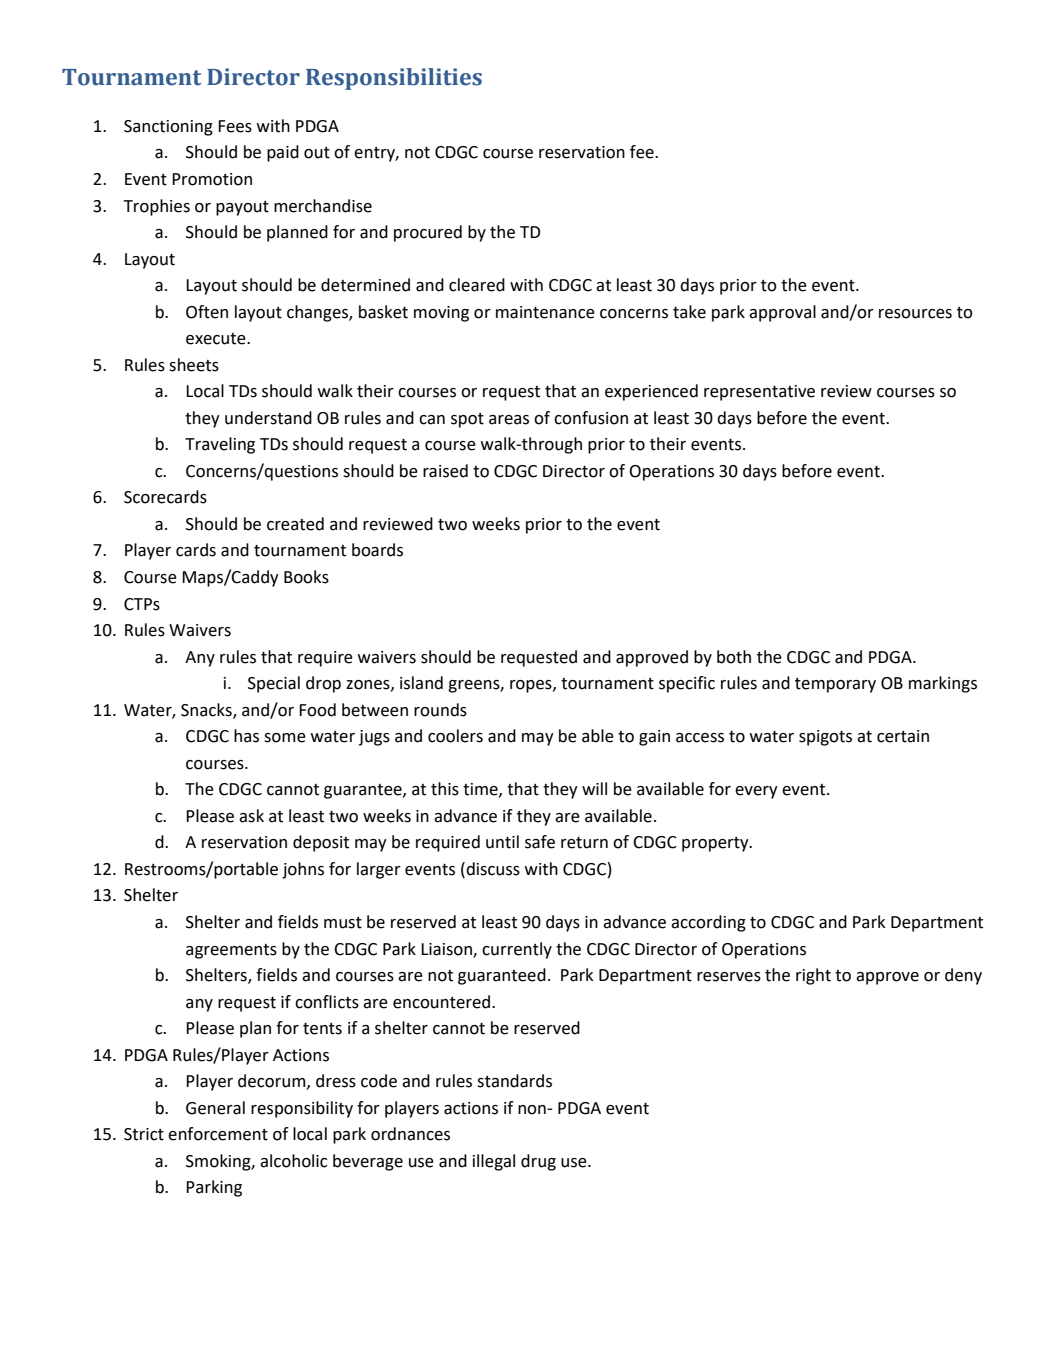 Image resolution: width=1052 pixels, height=1361 pixels. Describe the element at coordinates (394, 79) in the page. I see `Responsibilities` at that location.
